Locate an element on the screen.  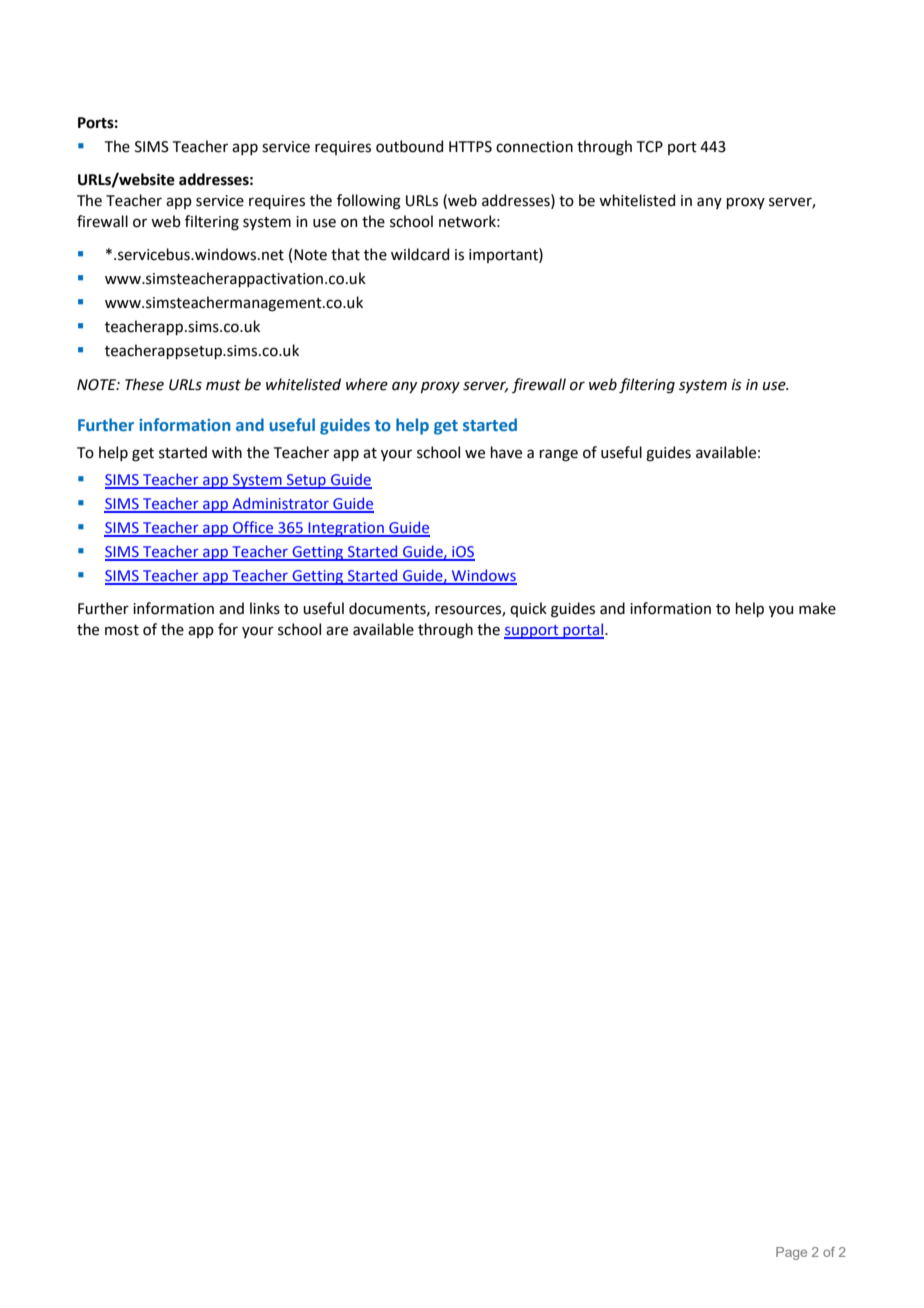
links is located at coordinates (265, 608).
